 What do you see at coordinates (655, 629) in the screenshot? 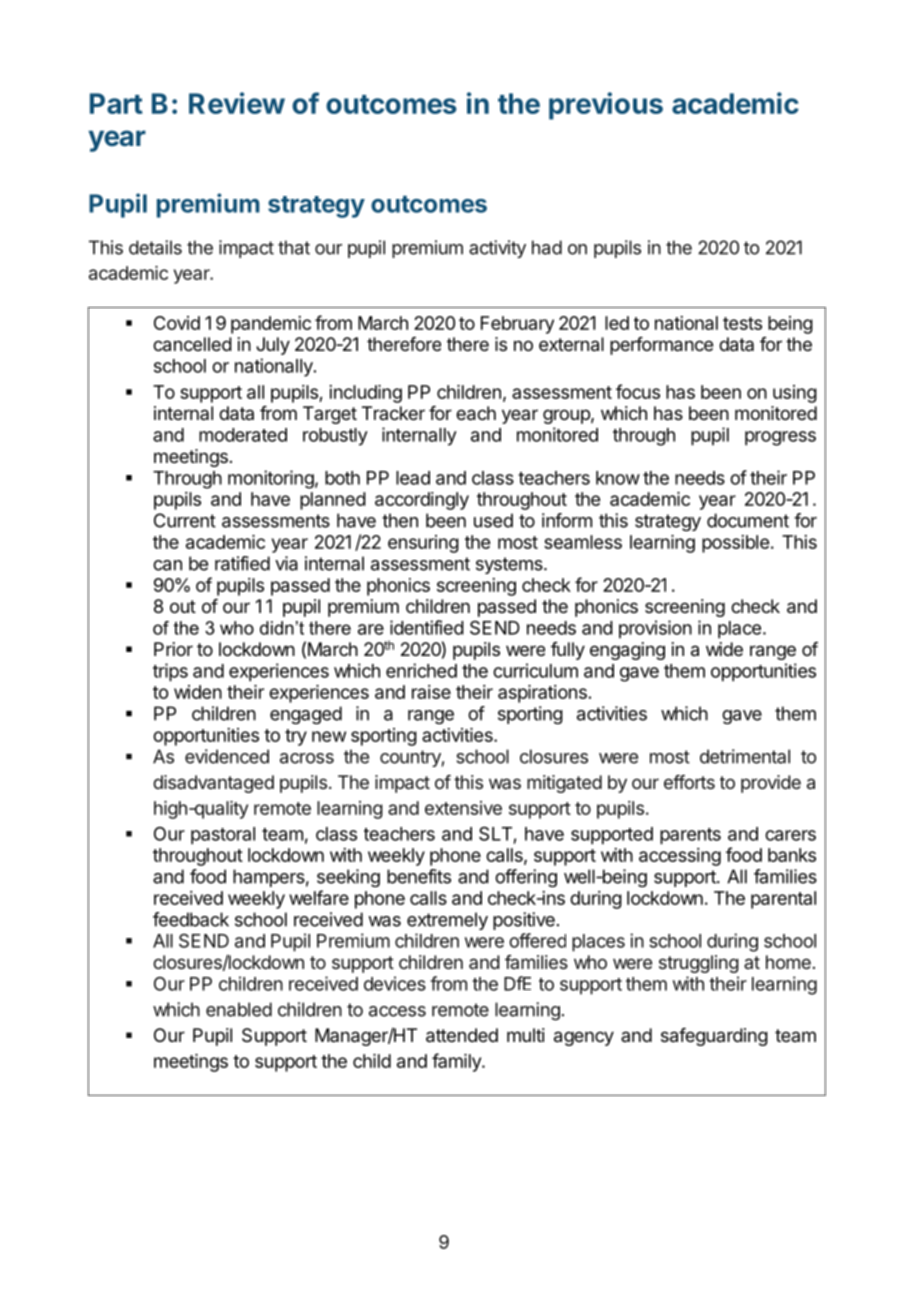
I see `provision` at bounding box center [655, 629].
